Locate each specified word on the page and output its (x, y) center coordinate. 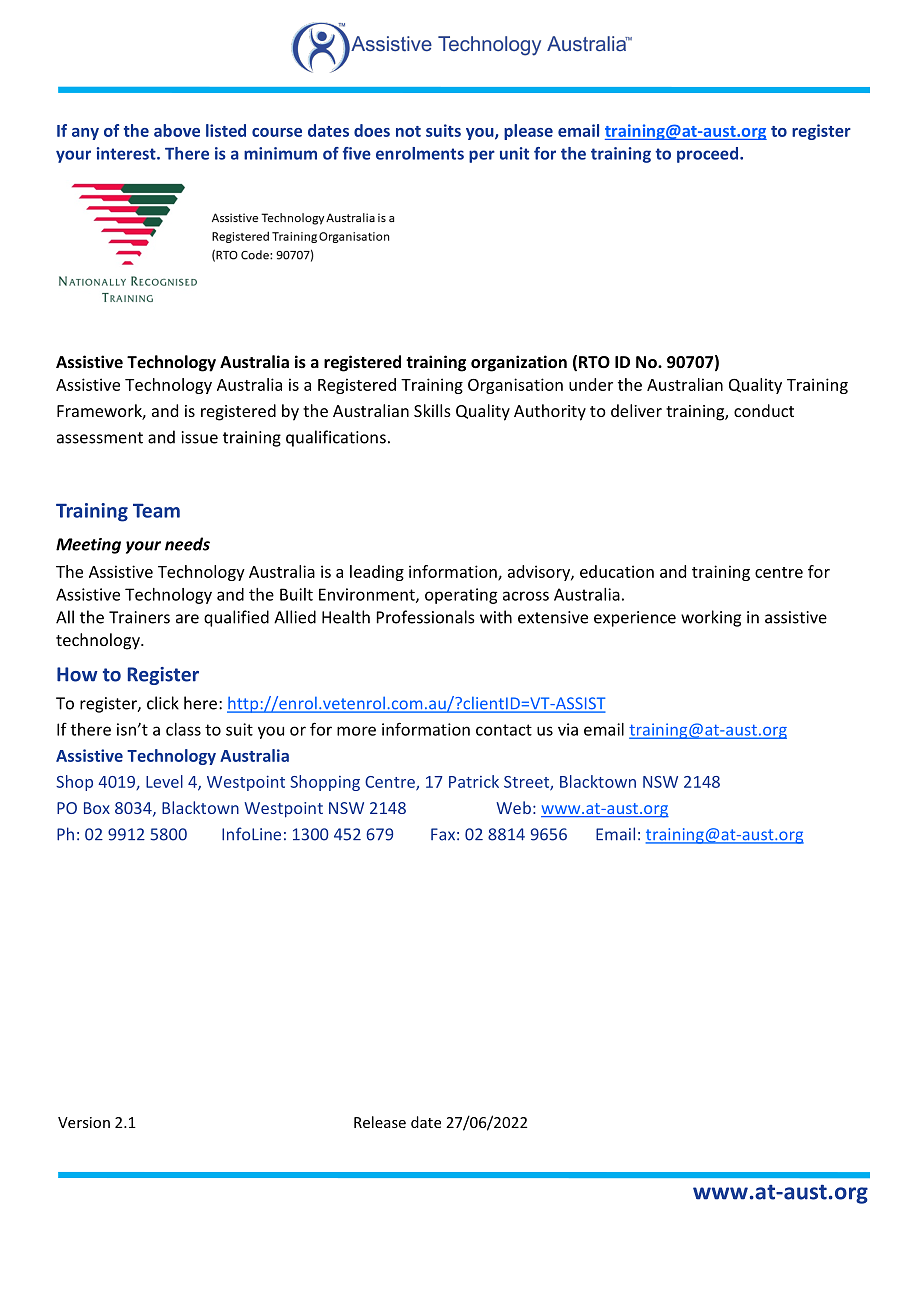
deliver (636, 410)
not (408, 131)
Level (164, 781)
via (568, 729)
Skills (432, 410)
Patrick (474, 781)
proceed (707, 155)
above (177, 130)
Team (156, 510)
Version (84, 1122)
